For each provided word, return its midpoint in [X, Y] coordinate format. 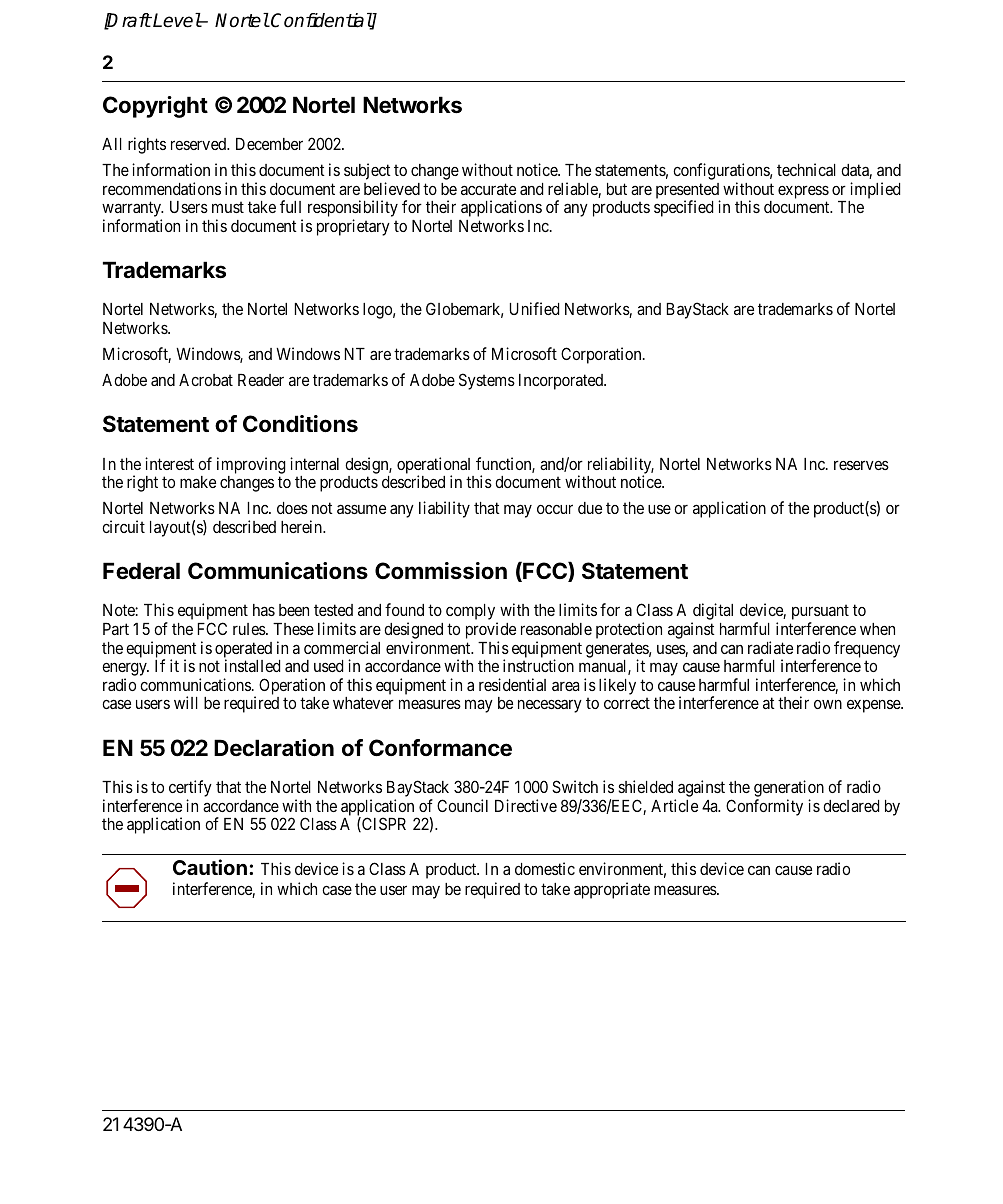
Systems [487, 381]
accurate [488, 189]
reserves [861, 465]
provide [491, 632]
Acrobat [206, 380]
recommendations [162, 188]
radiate [770, 647]
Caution [210, 867]
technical [806, 169]
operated [243, 651]
